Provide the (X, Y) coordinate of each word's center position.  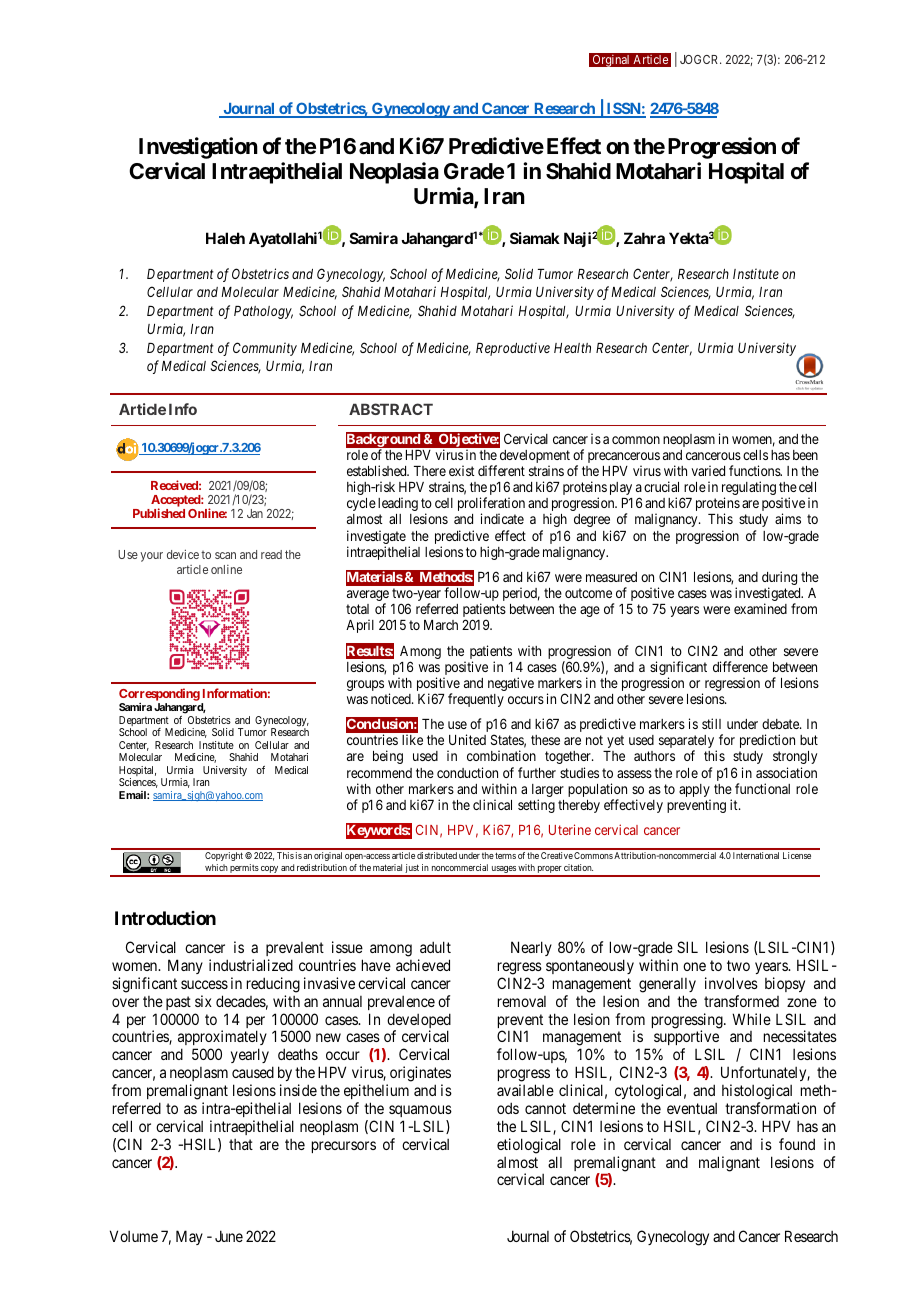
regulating (749, 489)
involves (731, 983)
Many (185, 966)
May (189, 1237)
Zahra (644, 238)
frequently (476, 700)
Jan (255, 513)
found (797, 1144)
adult (435, 947)
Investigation (198, 148)
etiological (529, 1146)
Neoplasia (394, 173)
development (535, 458)
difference (740, 666)
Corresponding (159, 696)
